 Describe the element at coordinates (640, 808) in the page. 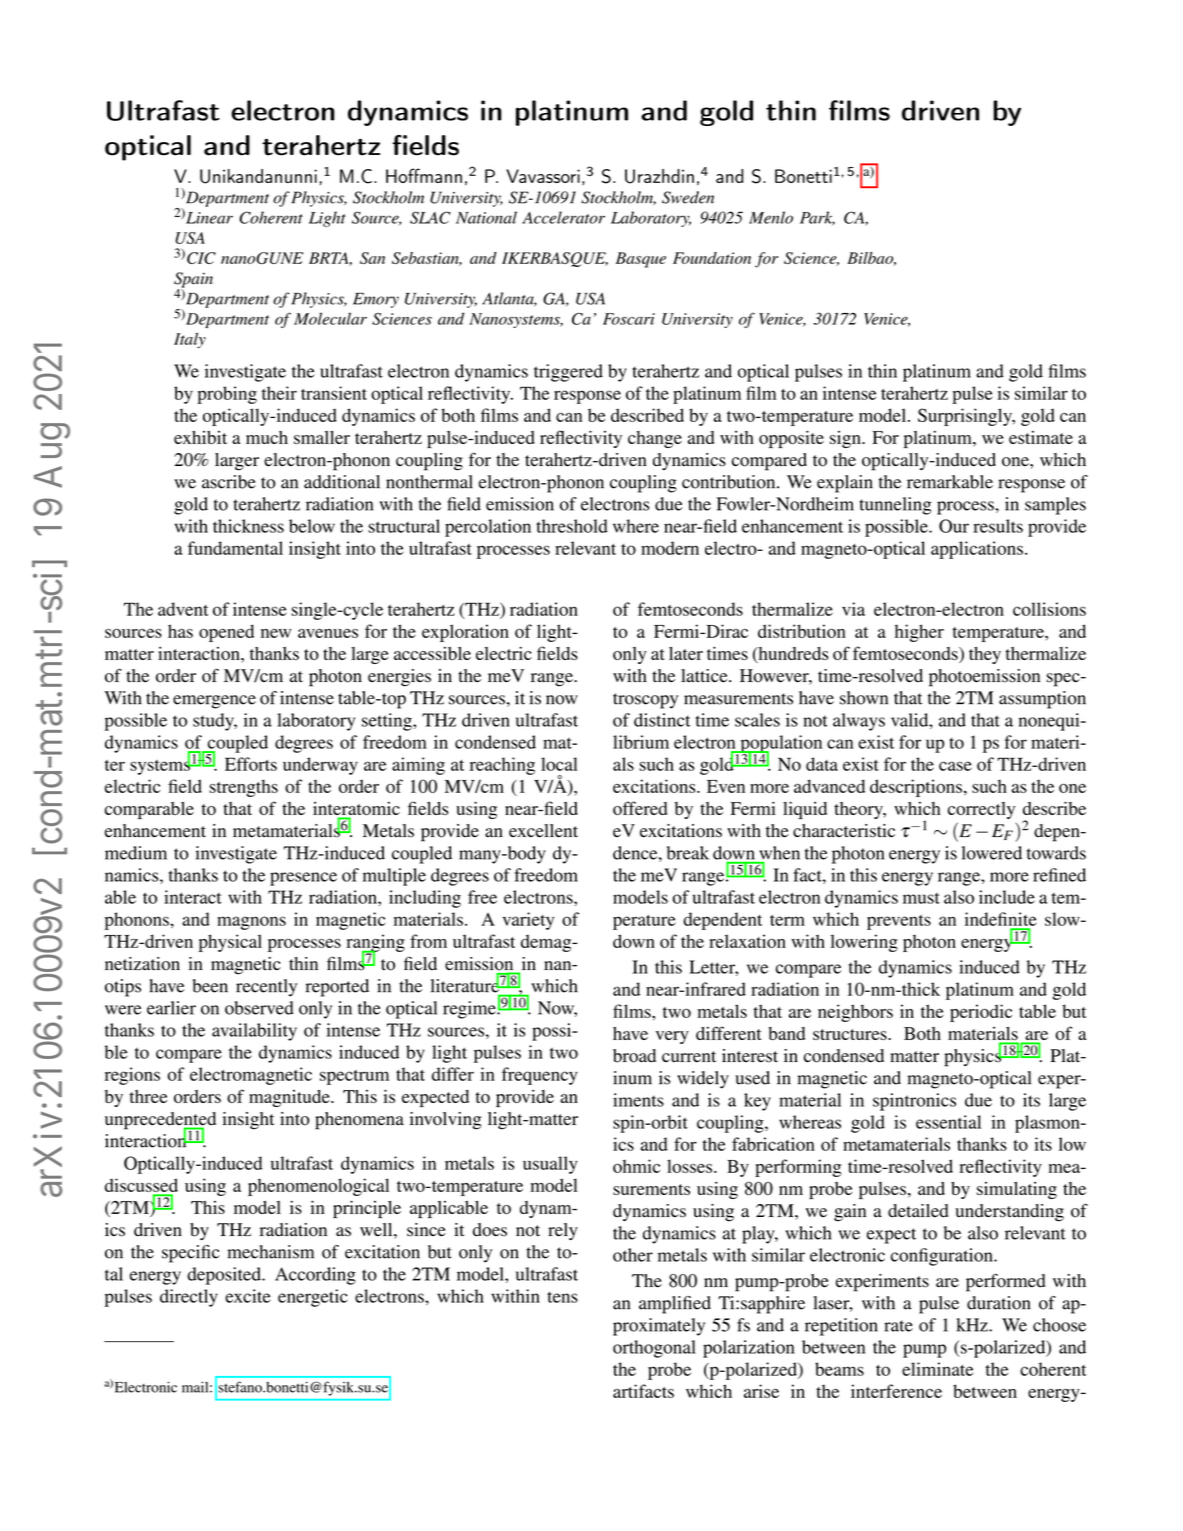

I see `offered` at that location.
